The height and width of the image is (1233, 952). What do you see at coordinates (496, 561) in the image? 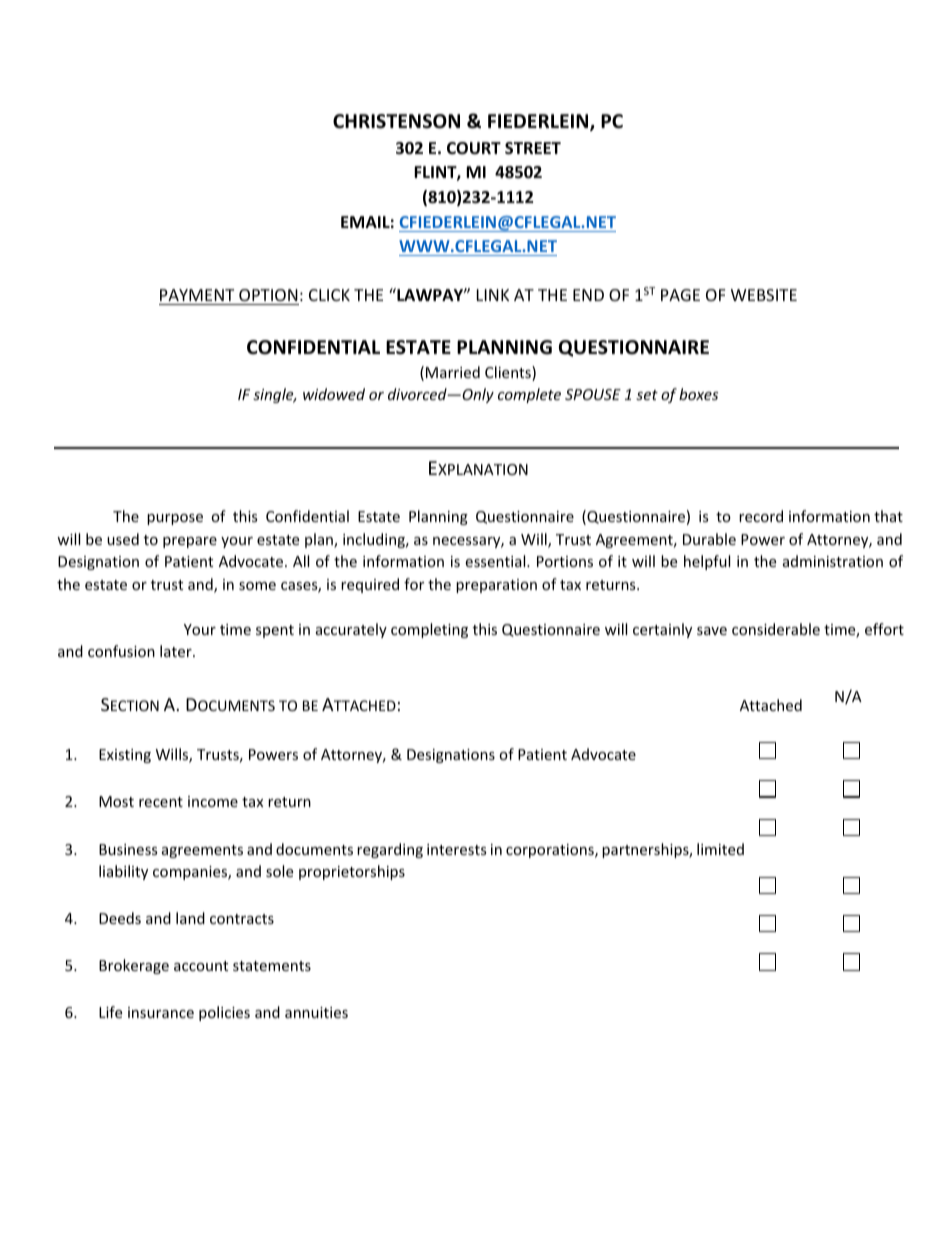
I see `essential` at bounding box center [496, 561].
